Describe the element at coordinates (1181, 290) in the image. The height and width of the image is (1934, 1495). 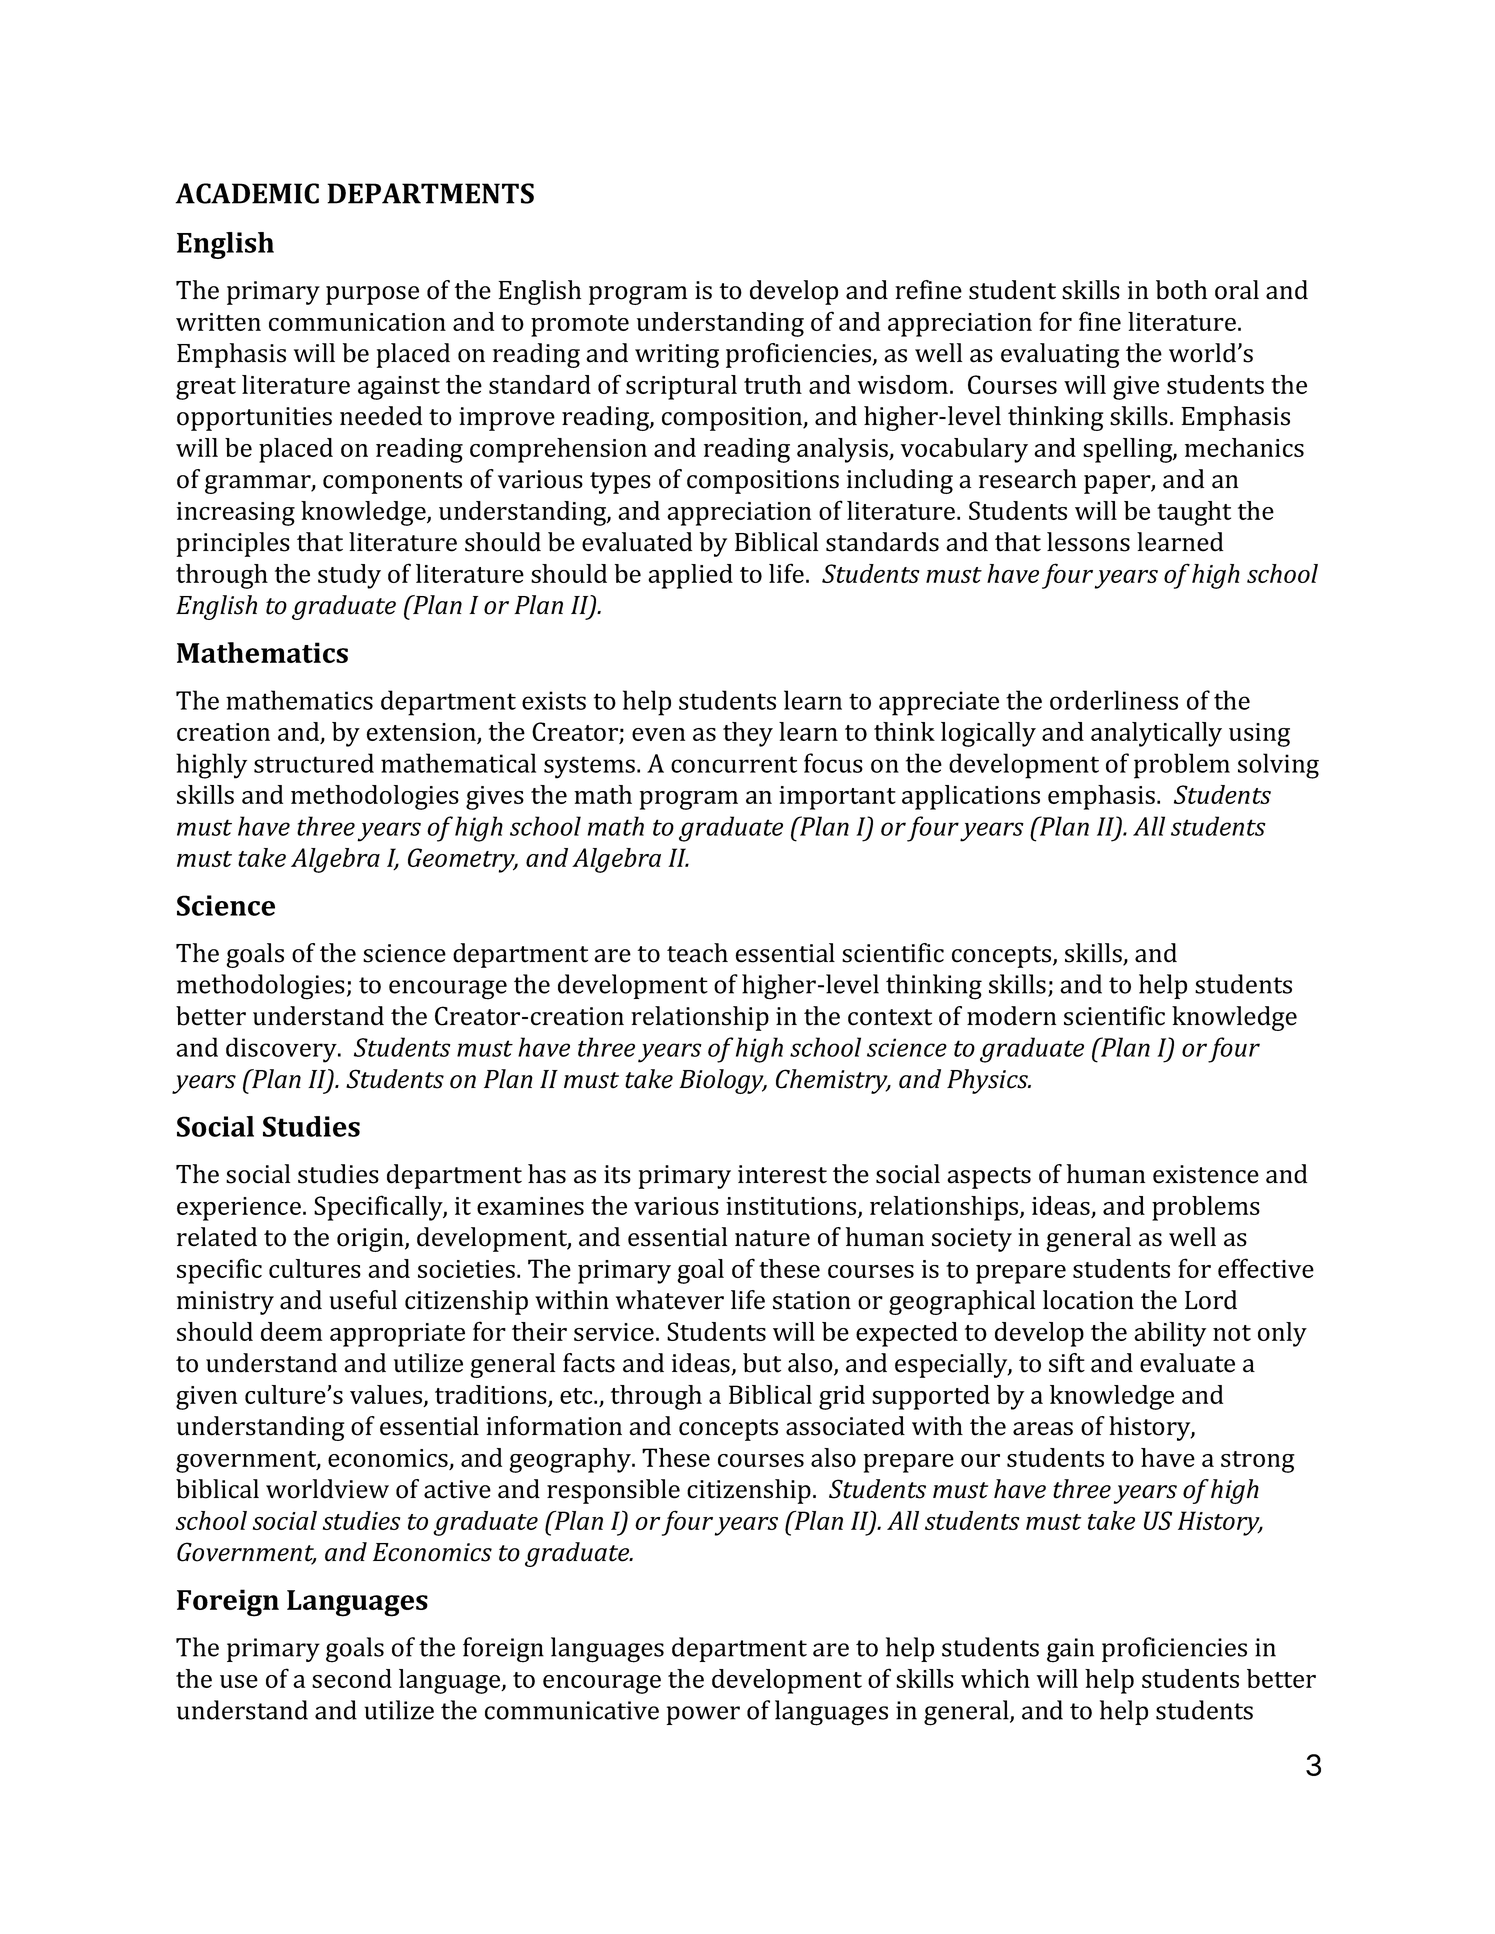
I see `both` at that location.
